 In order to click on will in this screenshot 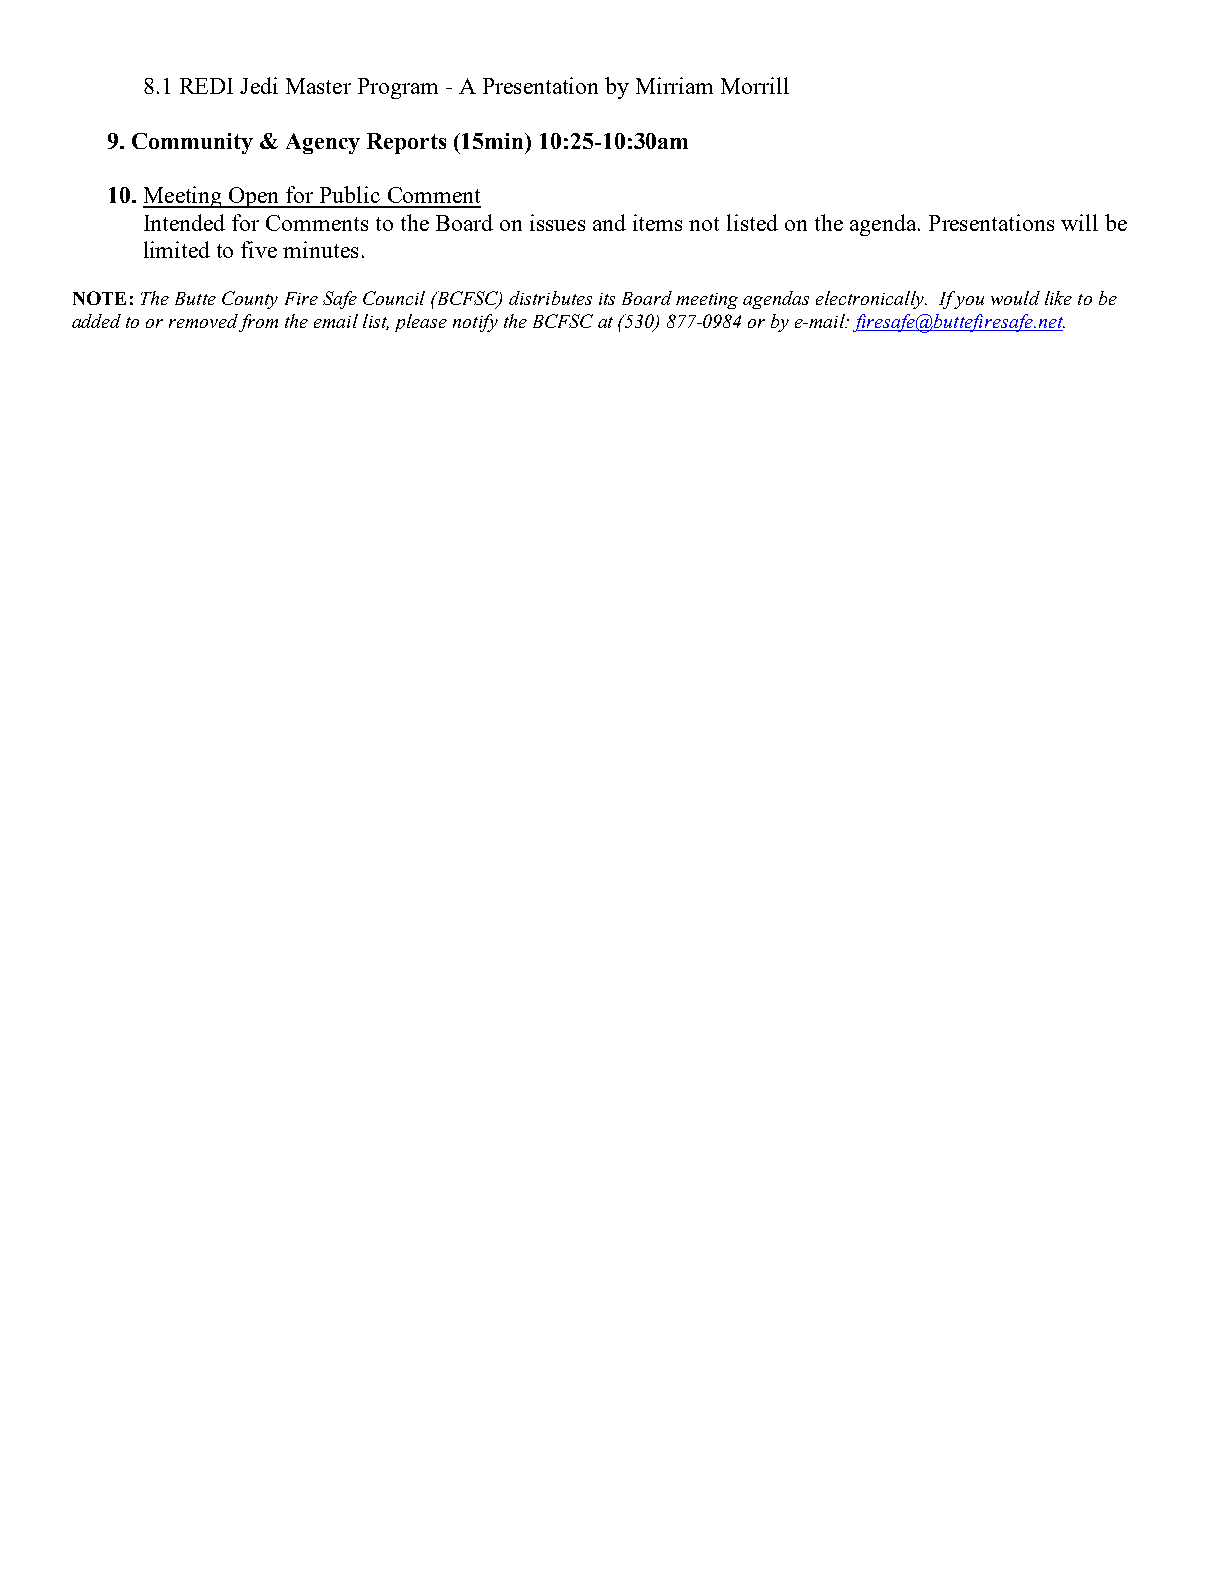, I will do `click(1079, 222)`.
